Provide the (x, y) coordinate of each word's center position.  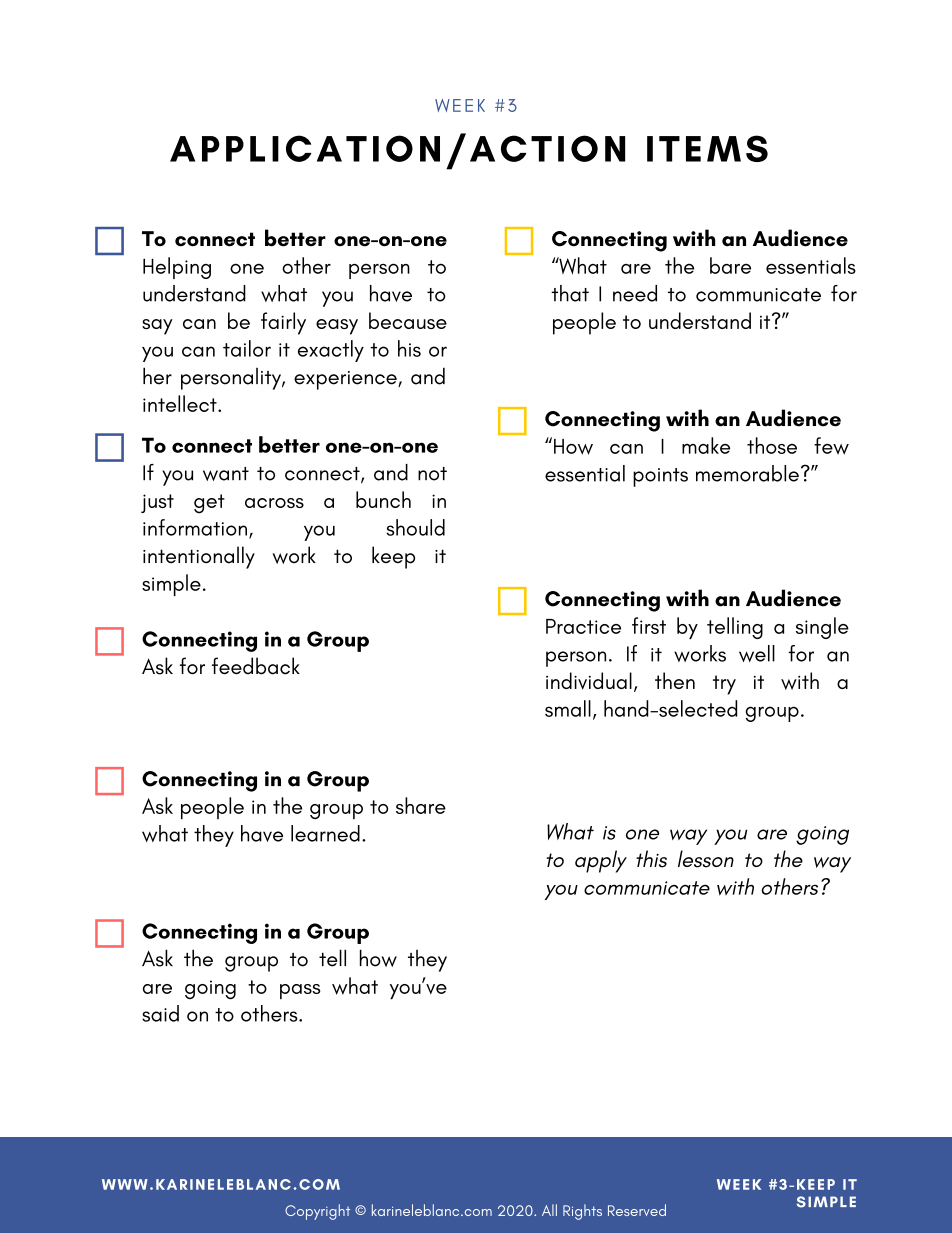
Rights (582, 1212)
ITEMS (707, 148)
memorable (747, 473)
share (421, 805)
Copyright (317, 1212)
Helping (177, 268)
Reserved (637, 1210)
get (209, 504)
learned (325, 833)
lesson (706, 859)
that (570, 293)
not (432, 474)
